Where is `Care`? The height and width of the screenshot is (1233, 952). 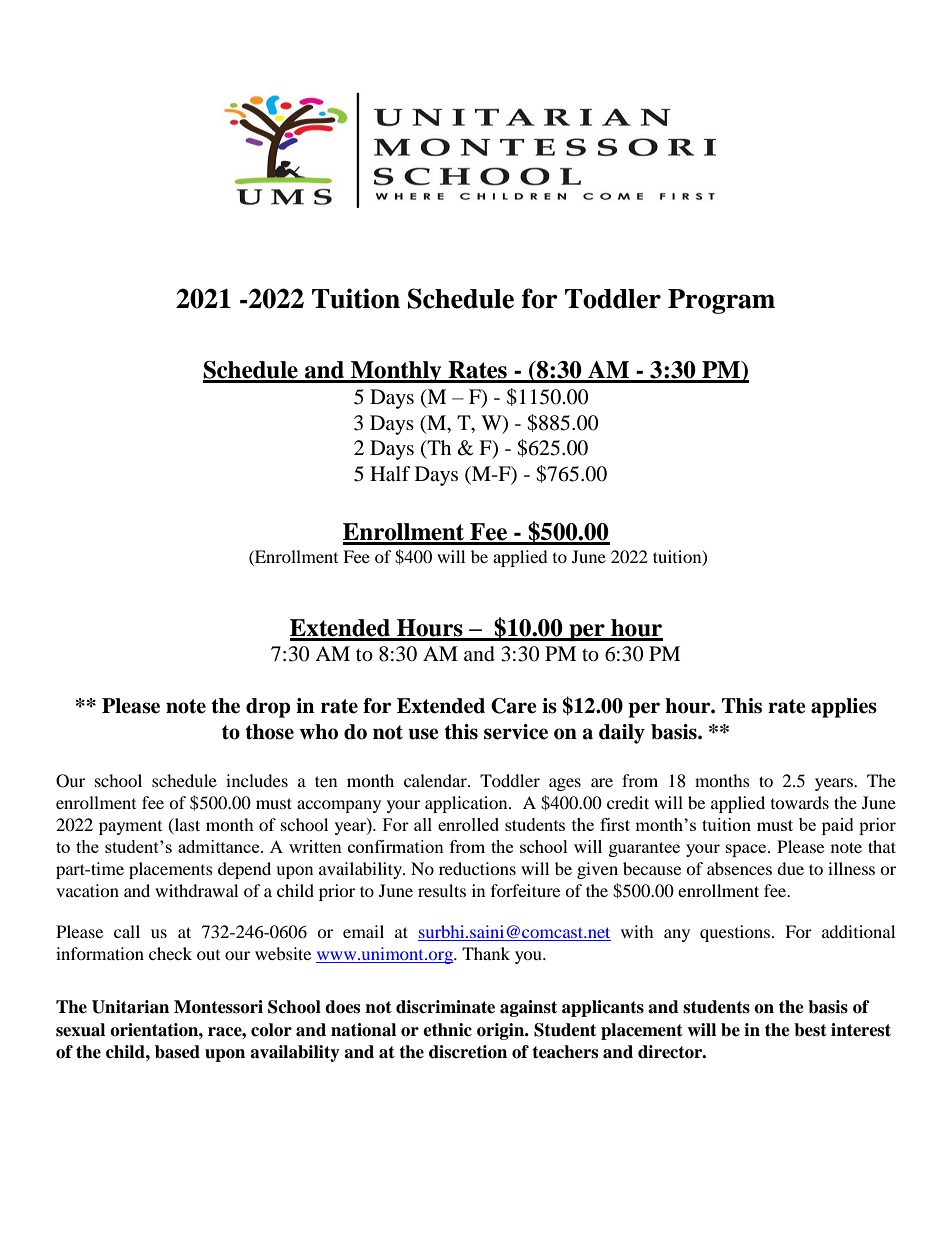 Care is located at coordinates (514, 706).
